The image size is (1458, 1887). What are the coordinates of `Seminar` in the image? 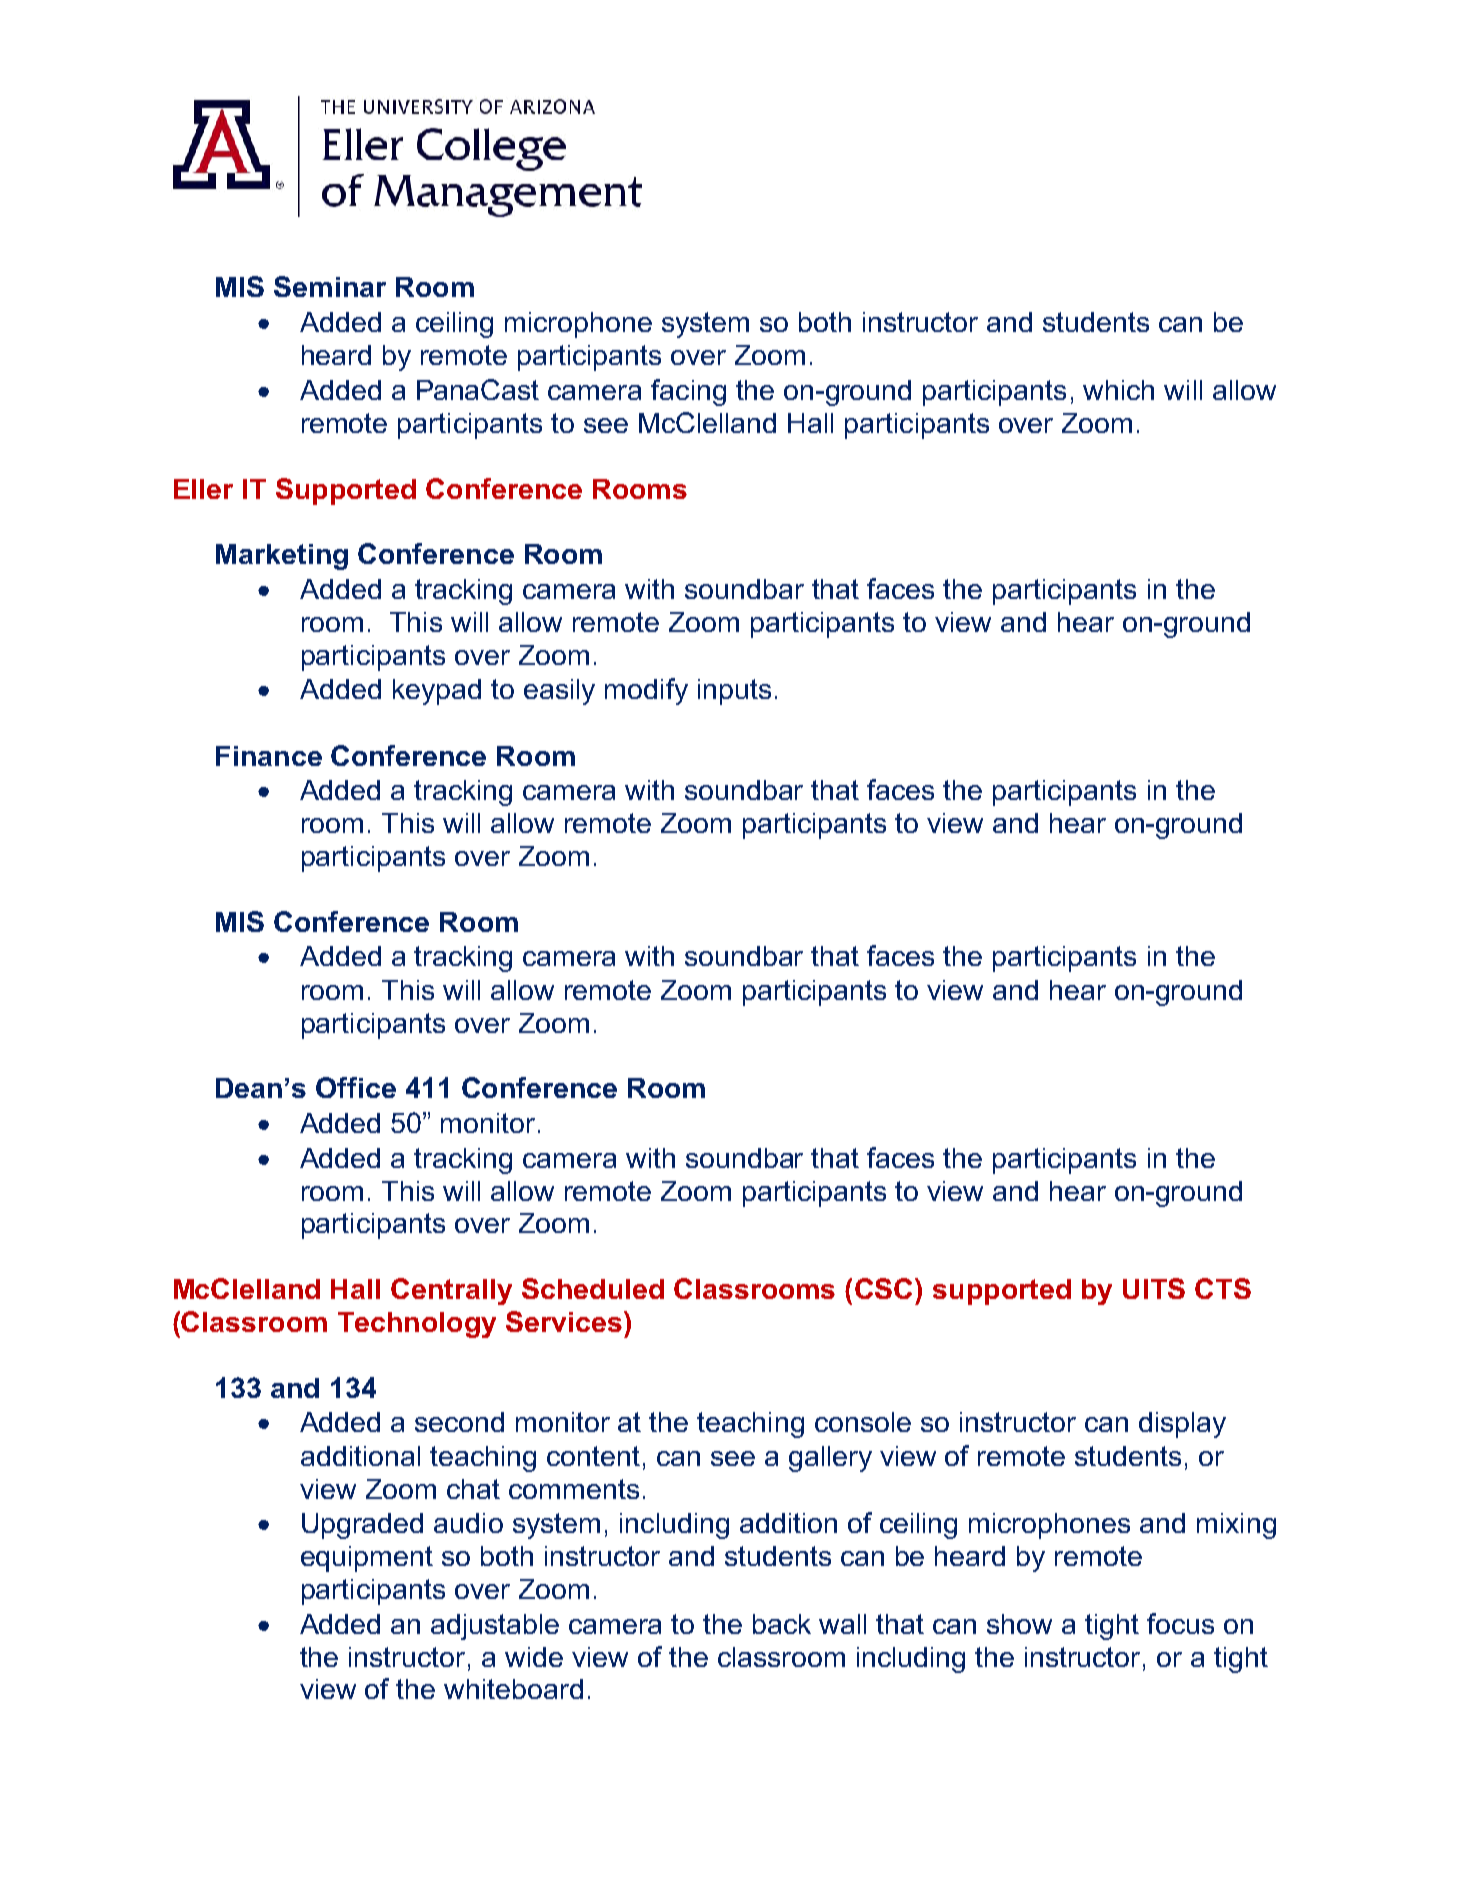 It's located at (330, 286).
